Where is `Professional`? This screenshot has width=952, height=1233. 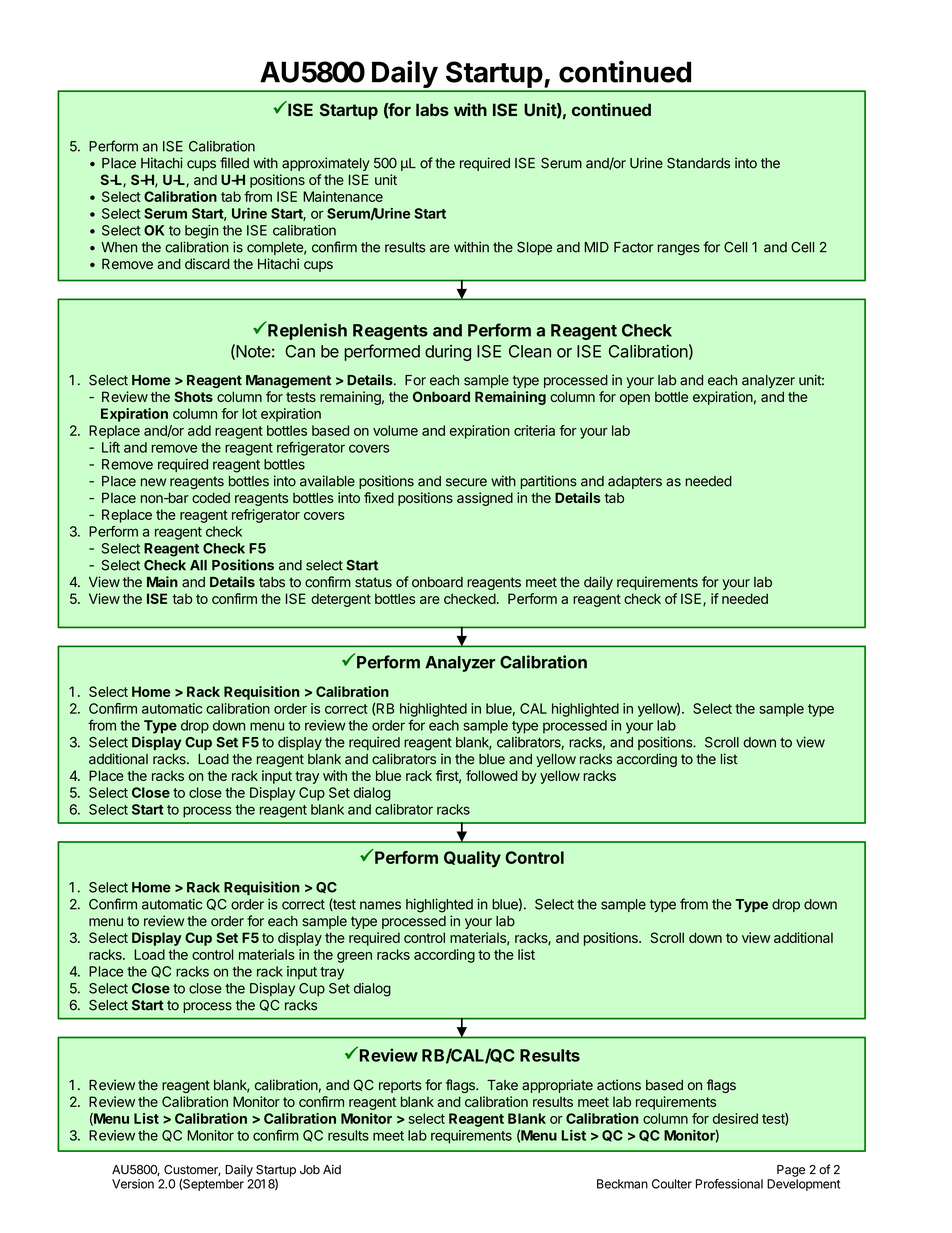
Professional is located at coordinates (729, 1184).
